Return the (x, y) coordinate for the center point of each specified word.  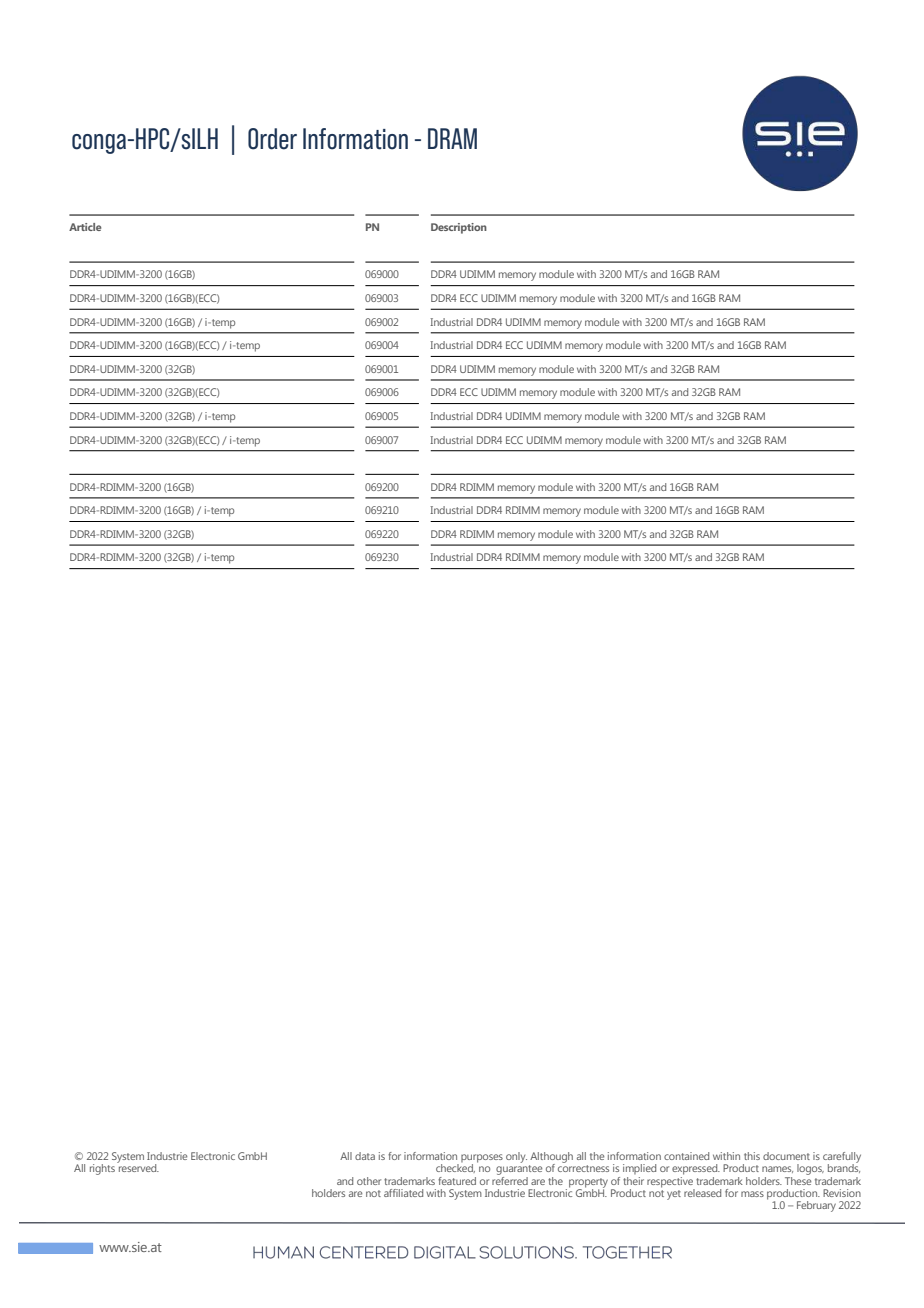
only (516, 1157)
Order (272, 139)
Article (85, 227)
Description (459, 228)
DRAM (452, 138)
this (752, 1156)
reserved (138, 1167)
